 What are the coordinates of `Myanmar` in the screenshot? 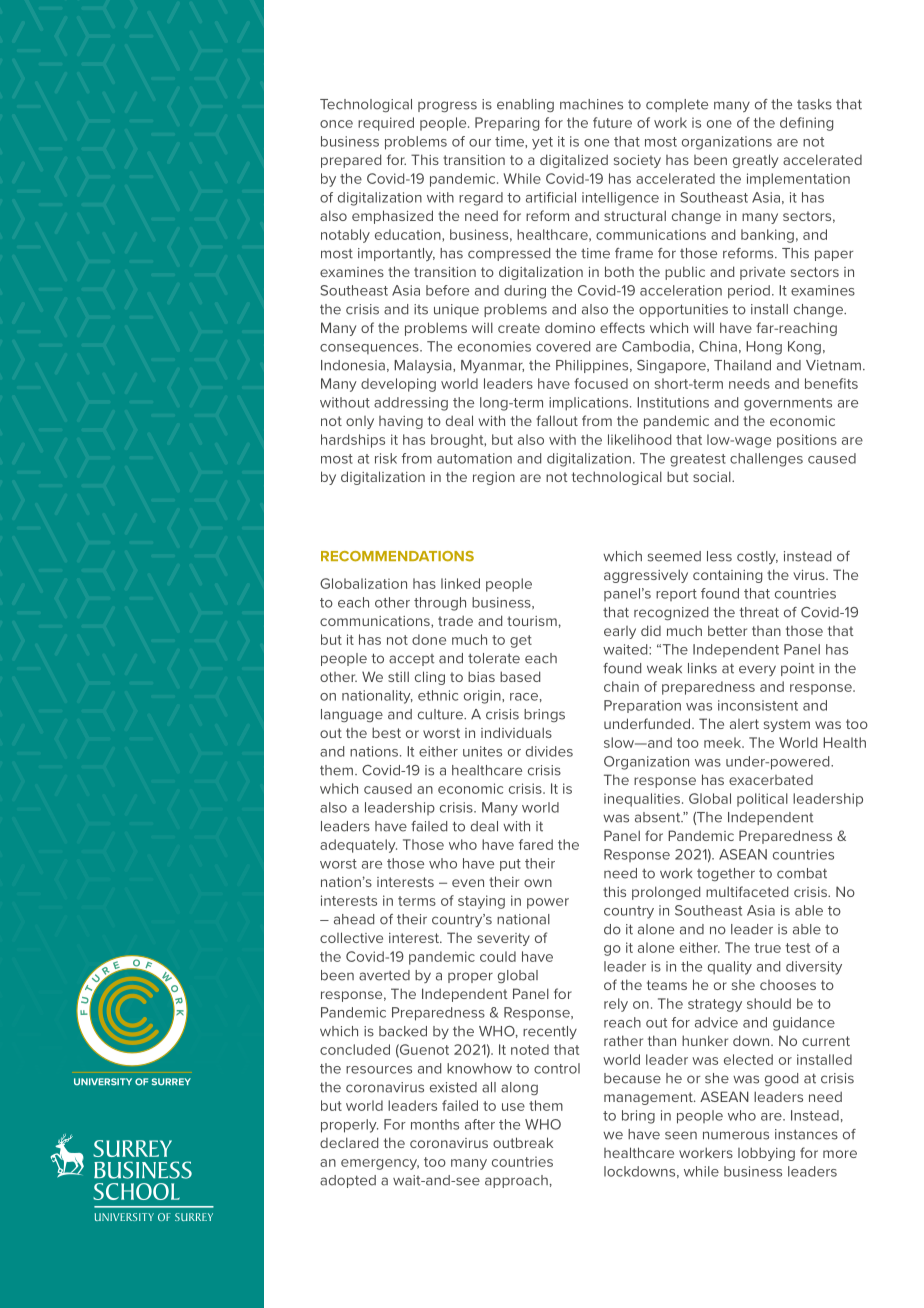 It's located at (492, 366).
